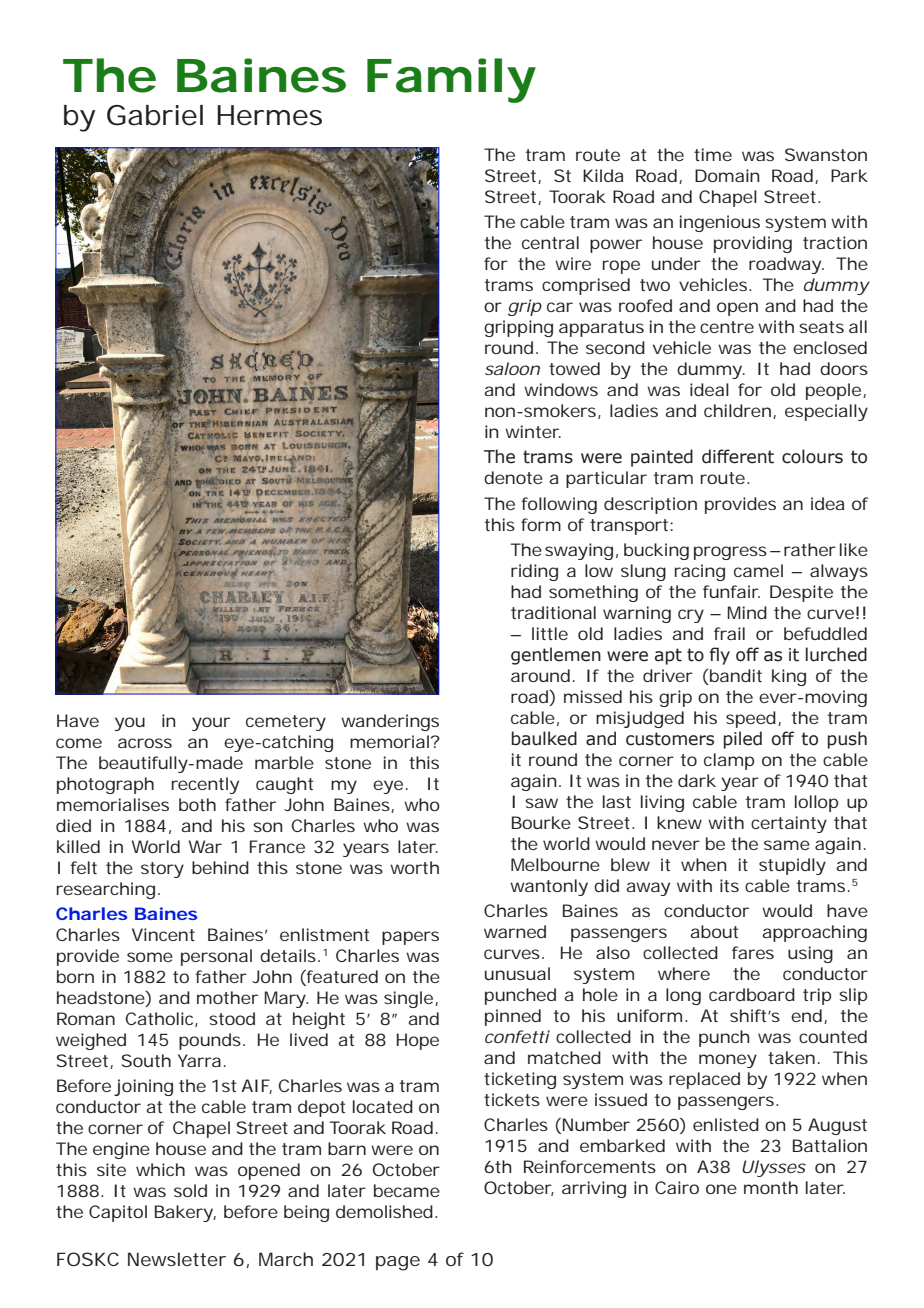 The height and width of the screenshot is (1308, 924). Describe the element at coordinates (163, 934) in the screenshot. I see `Vincent` at that location.
